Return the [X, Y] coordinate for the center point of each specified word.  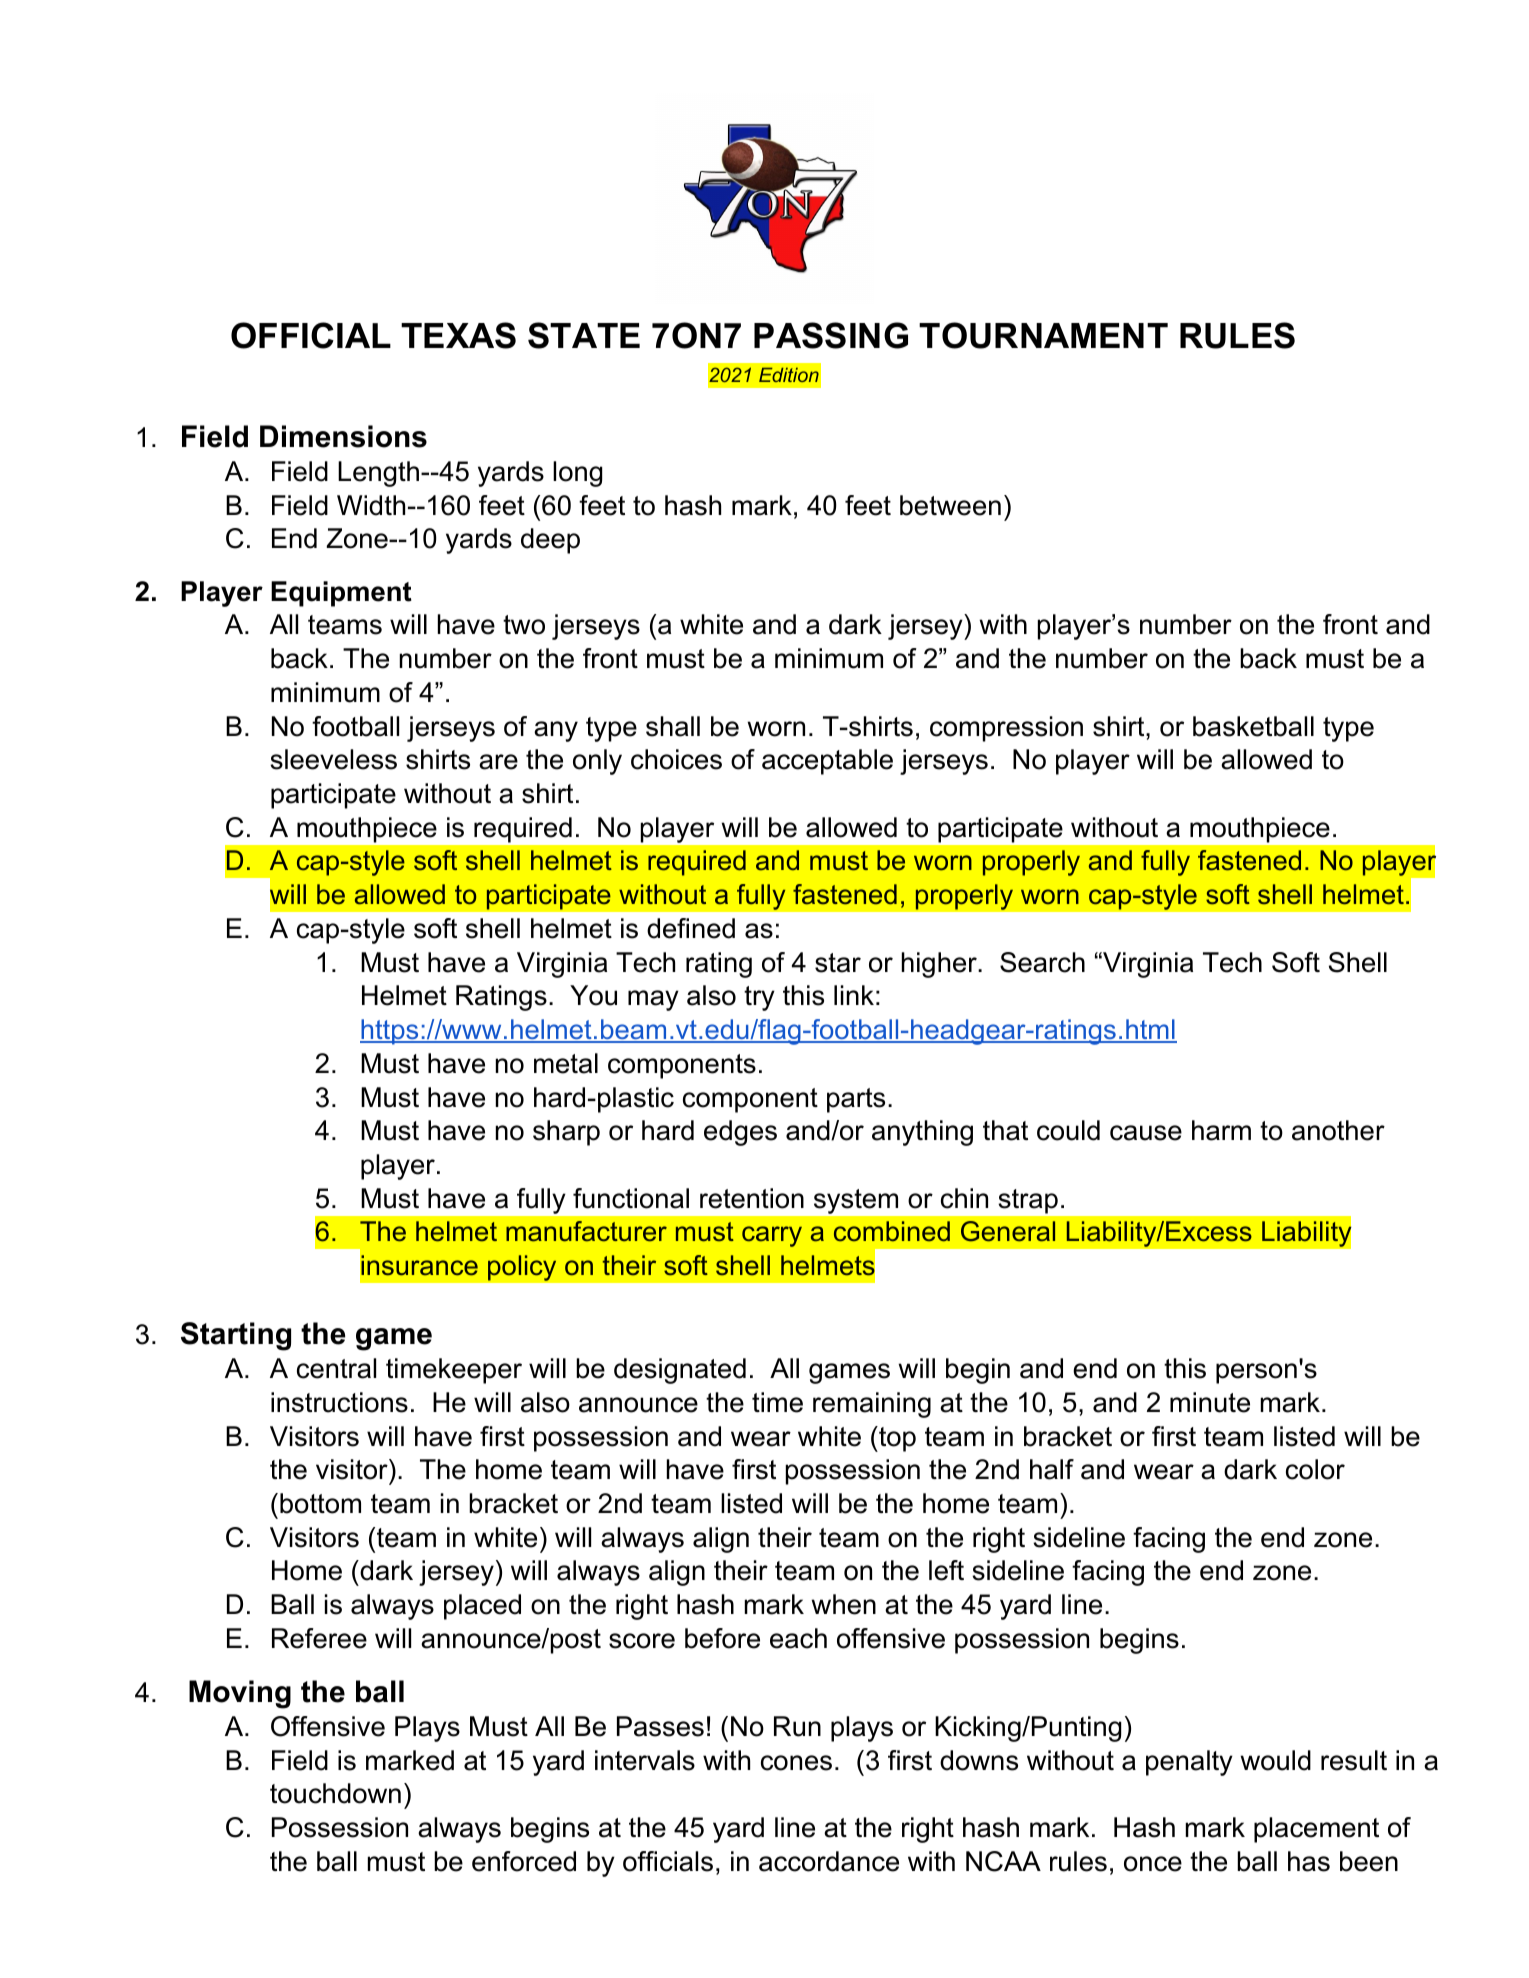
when [843, 1604]
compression [1006, 729]
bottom [320, 1503]
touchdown [335, 1793]
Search [1042, 962]
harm [1221, 1130]
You [593, 995]
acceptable [827, 762]
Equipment [341, 594]
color [1315, 1469]
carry [772, 1236]
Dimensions [343, 436]
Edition [789, 375]
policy [522, 1268]
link [854, 995]
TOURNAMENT [1043, 335]
